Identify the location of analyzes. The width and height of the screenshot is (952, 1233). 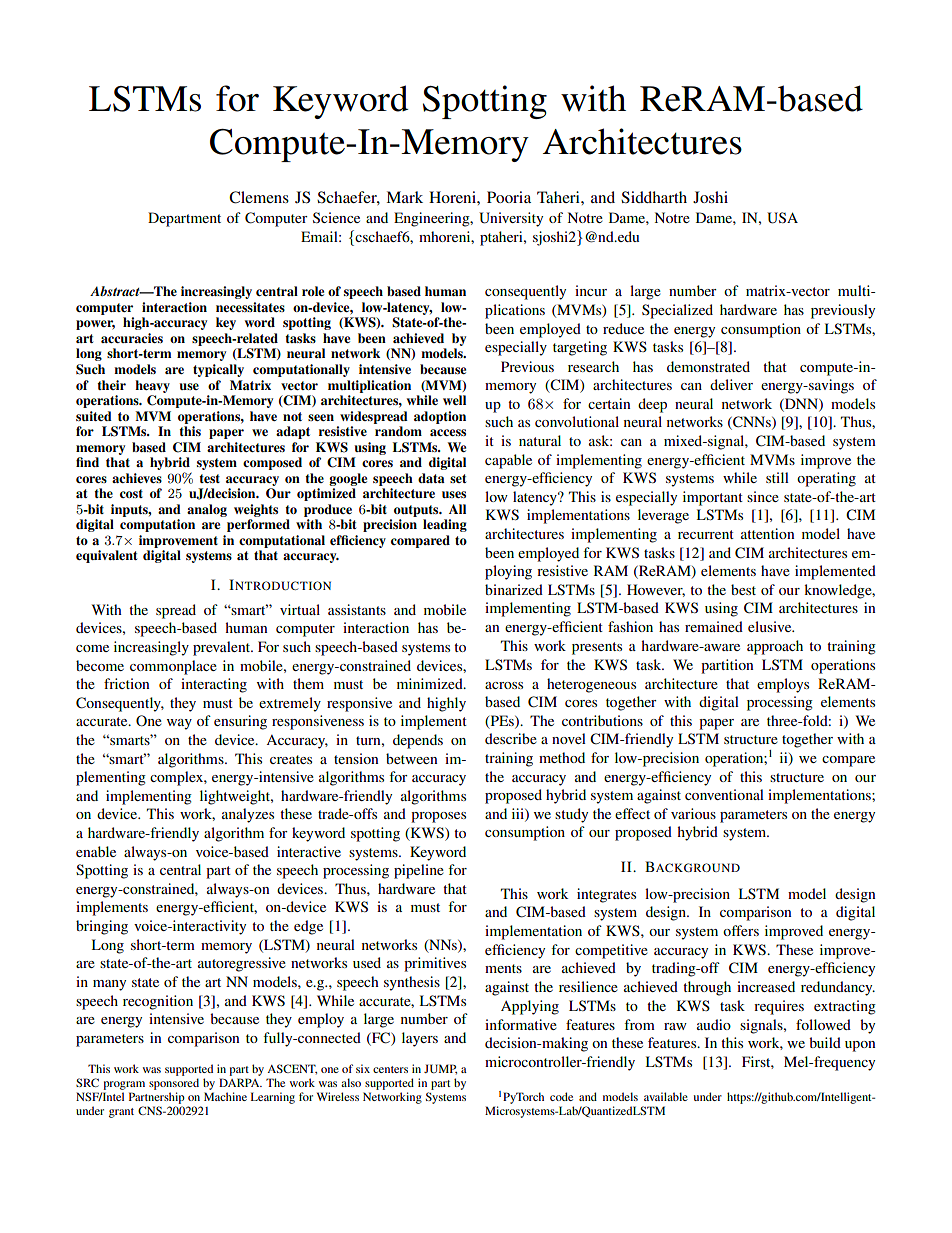
(248, 815).
